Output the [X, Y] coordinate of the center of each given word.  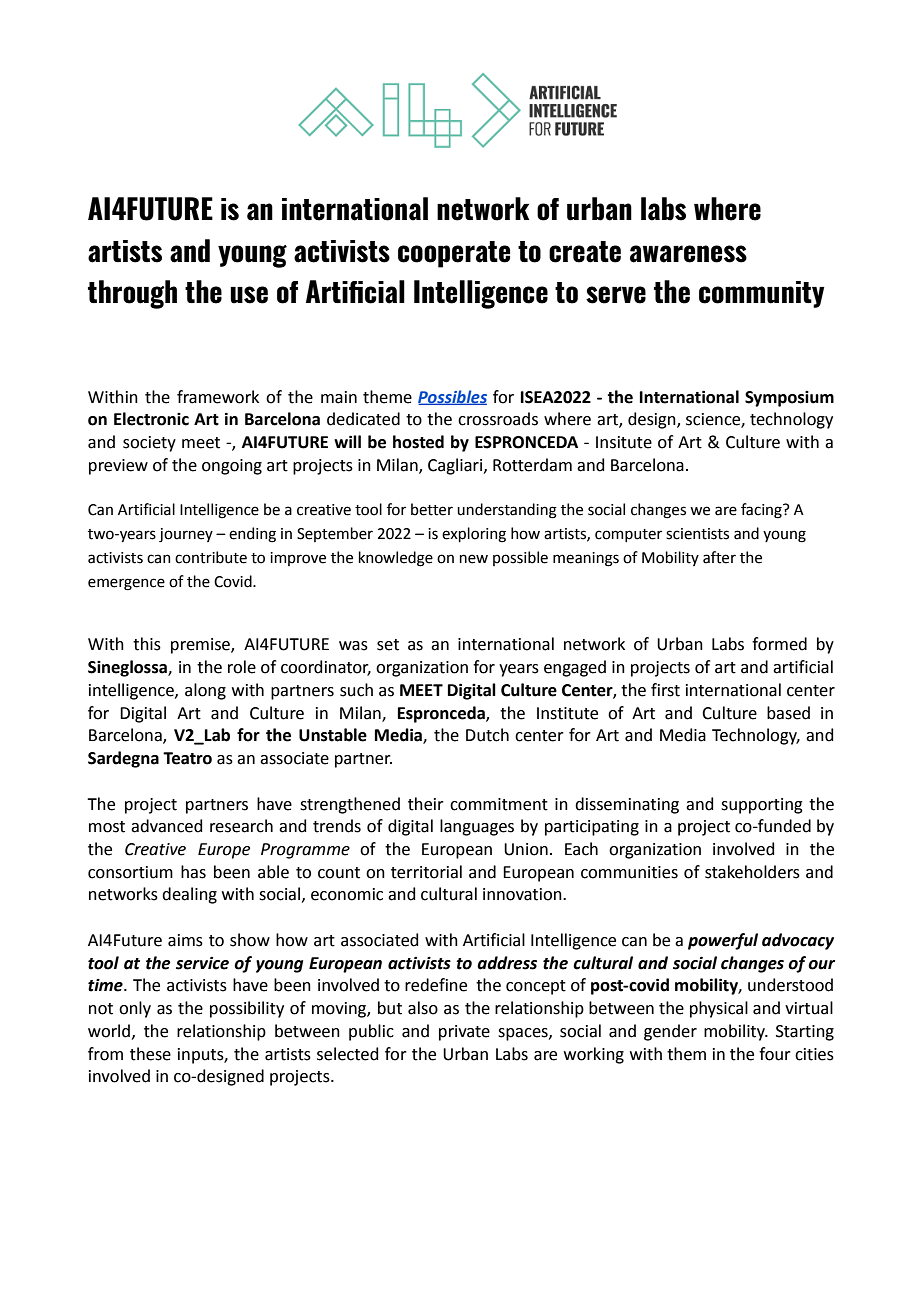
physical [719, 1009]
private [464, 1033]
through [132, 294]
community [762, 294]
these [150, 1054]
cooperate [454, 254]
